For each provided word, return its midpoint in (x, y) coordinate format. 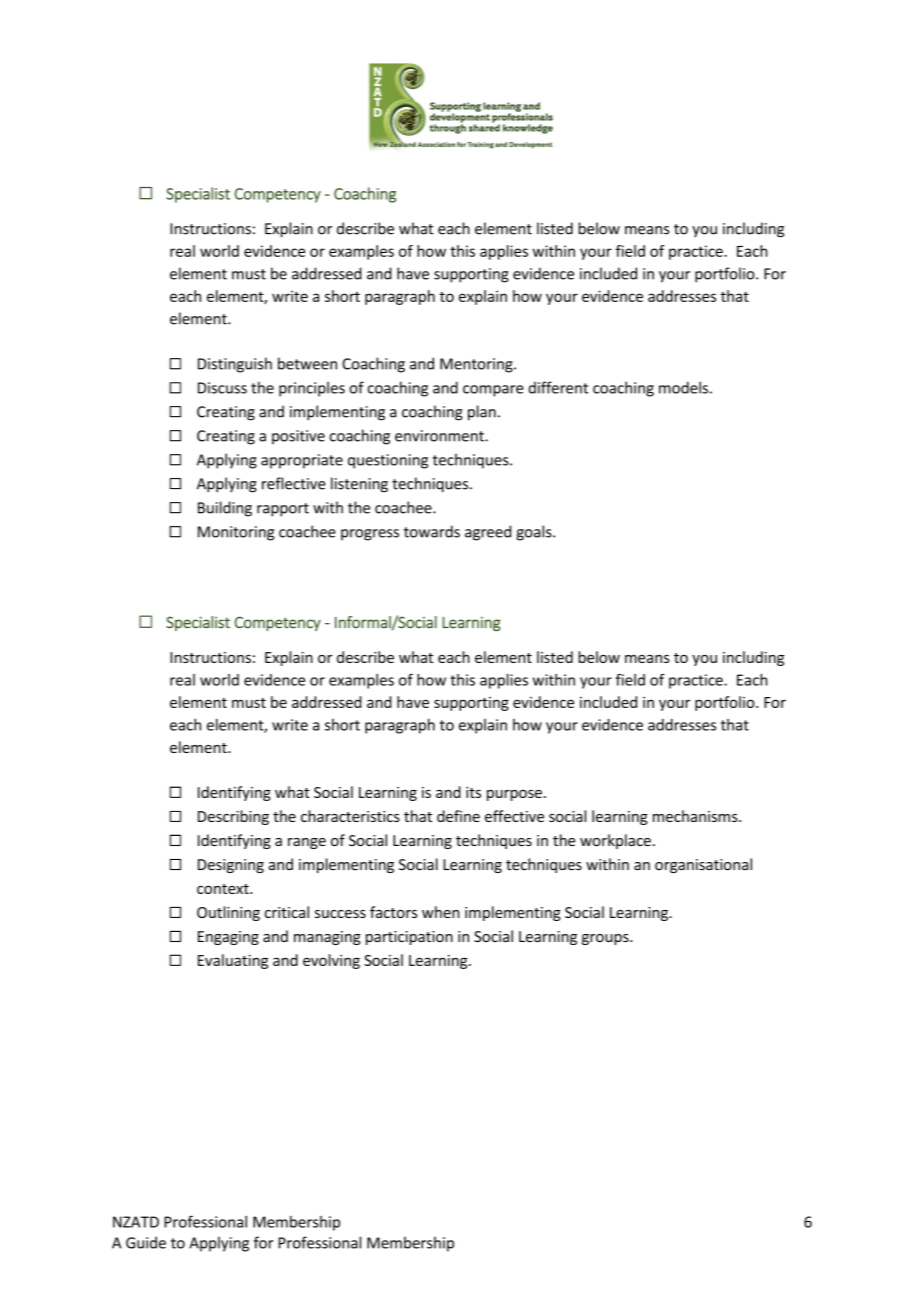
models (683, 387)
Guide (146, 1242)
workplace (615, 841)
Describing (233, 817)
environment (440, 436)
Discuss (222, 388)
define (458, 816)
